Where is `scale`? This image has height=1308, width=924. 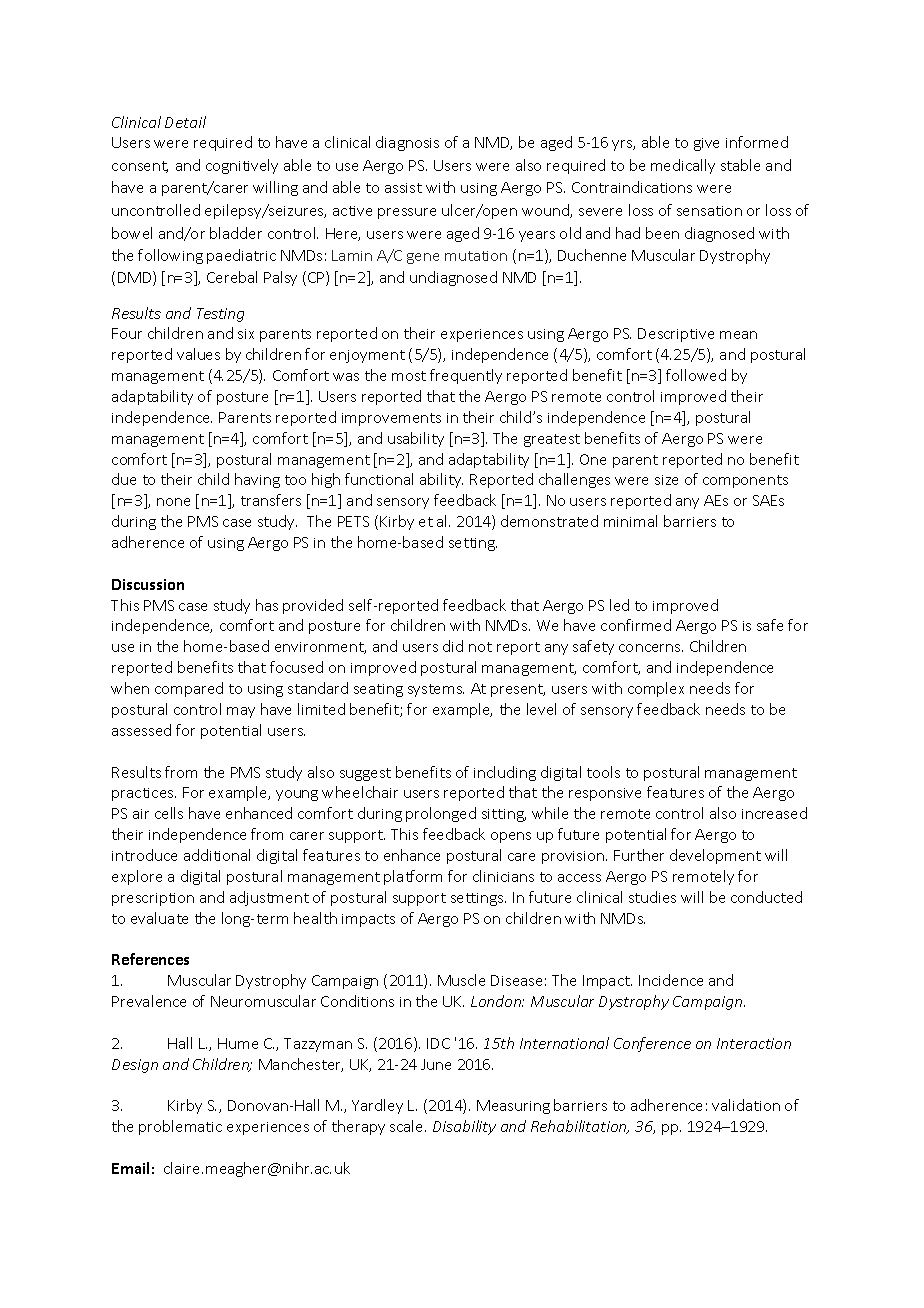 scale is located at coordinates (408, 1126).
